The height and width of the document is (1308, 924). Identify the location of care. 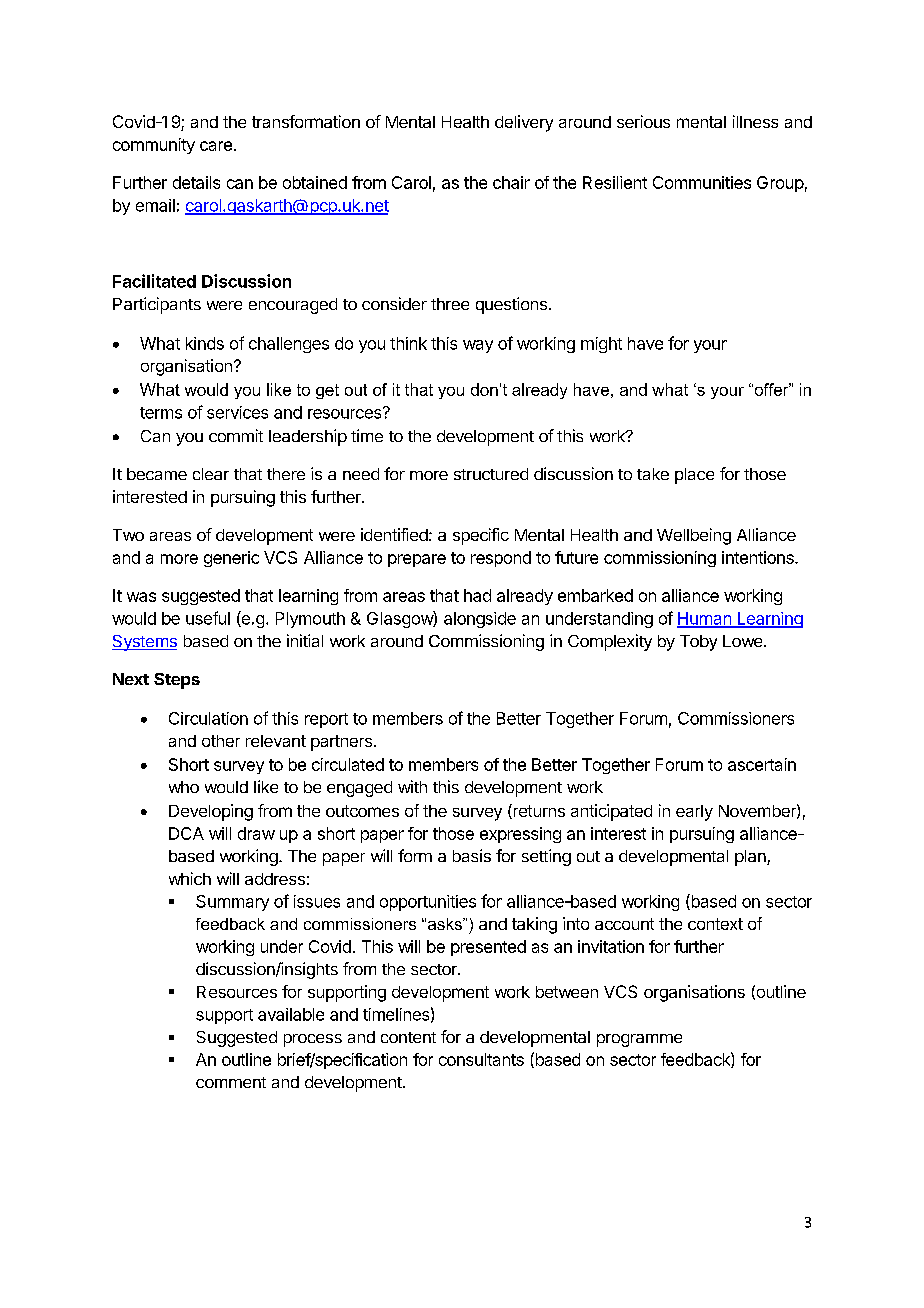
(216, 146).
